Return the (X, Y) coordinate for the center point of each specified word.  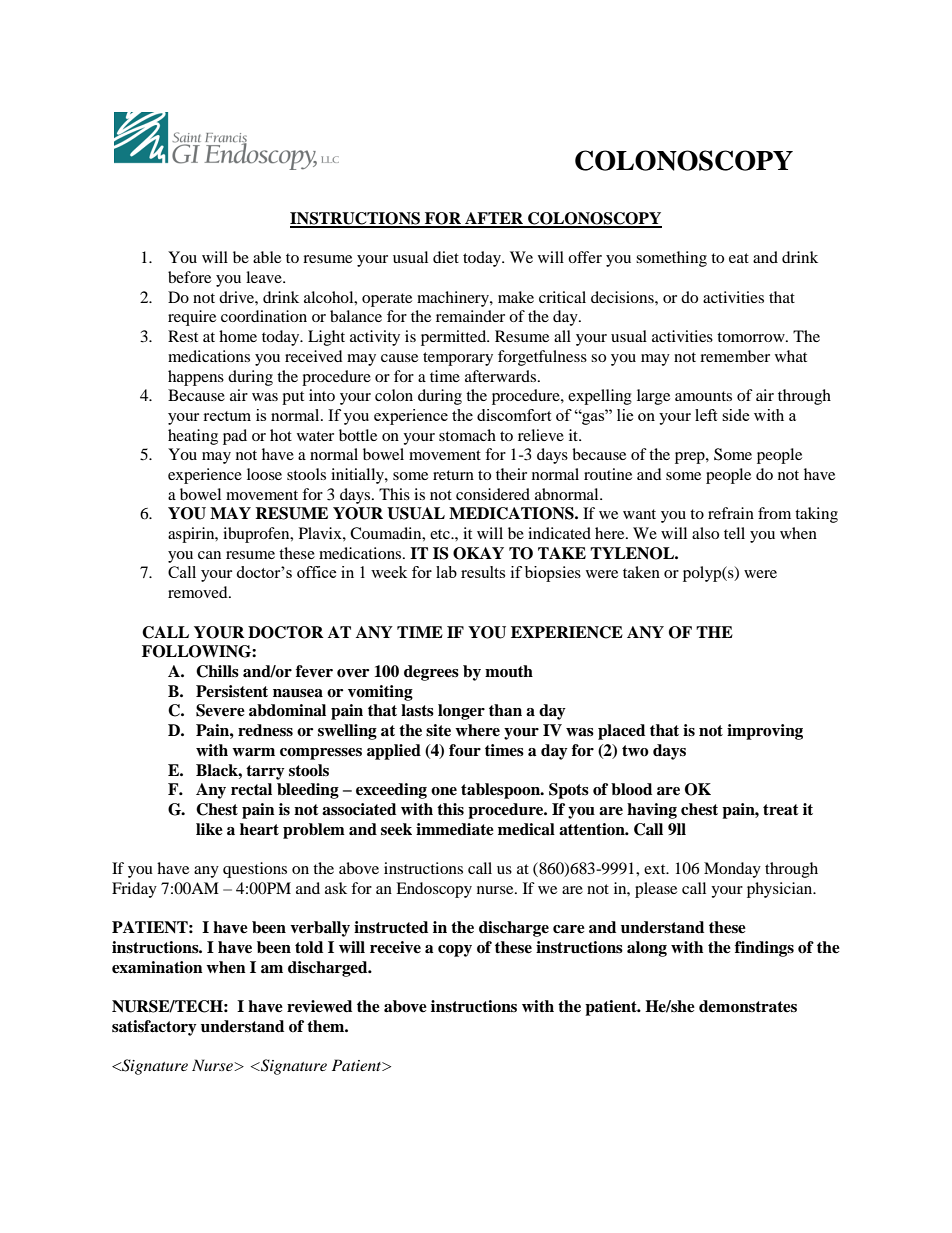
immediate (455, 829)
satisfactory (154, 1028)
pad (235, 437)
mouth (509, 671)
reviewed (319, 1006)
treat (781, 810)
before (189, 277)
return (453, 475)
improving (765, 732)
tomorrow (752, 337)
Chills (217, 671)
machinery (454, 299)
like (209, 829)
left (706, 415)
